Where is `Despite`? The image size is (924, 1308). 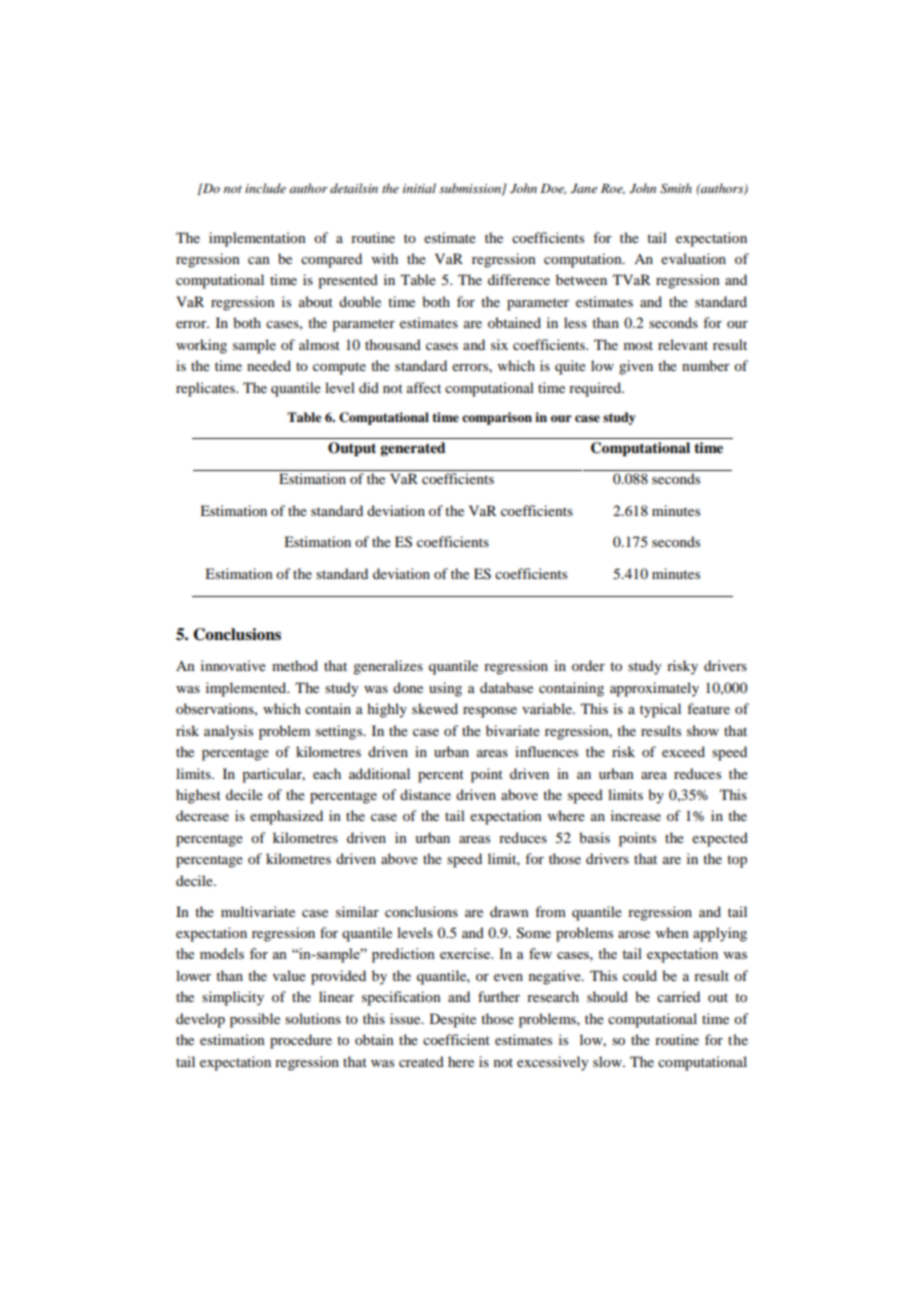 Despite is located at coordinates (453, 1020).
